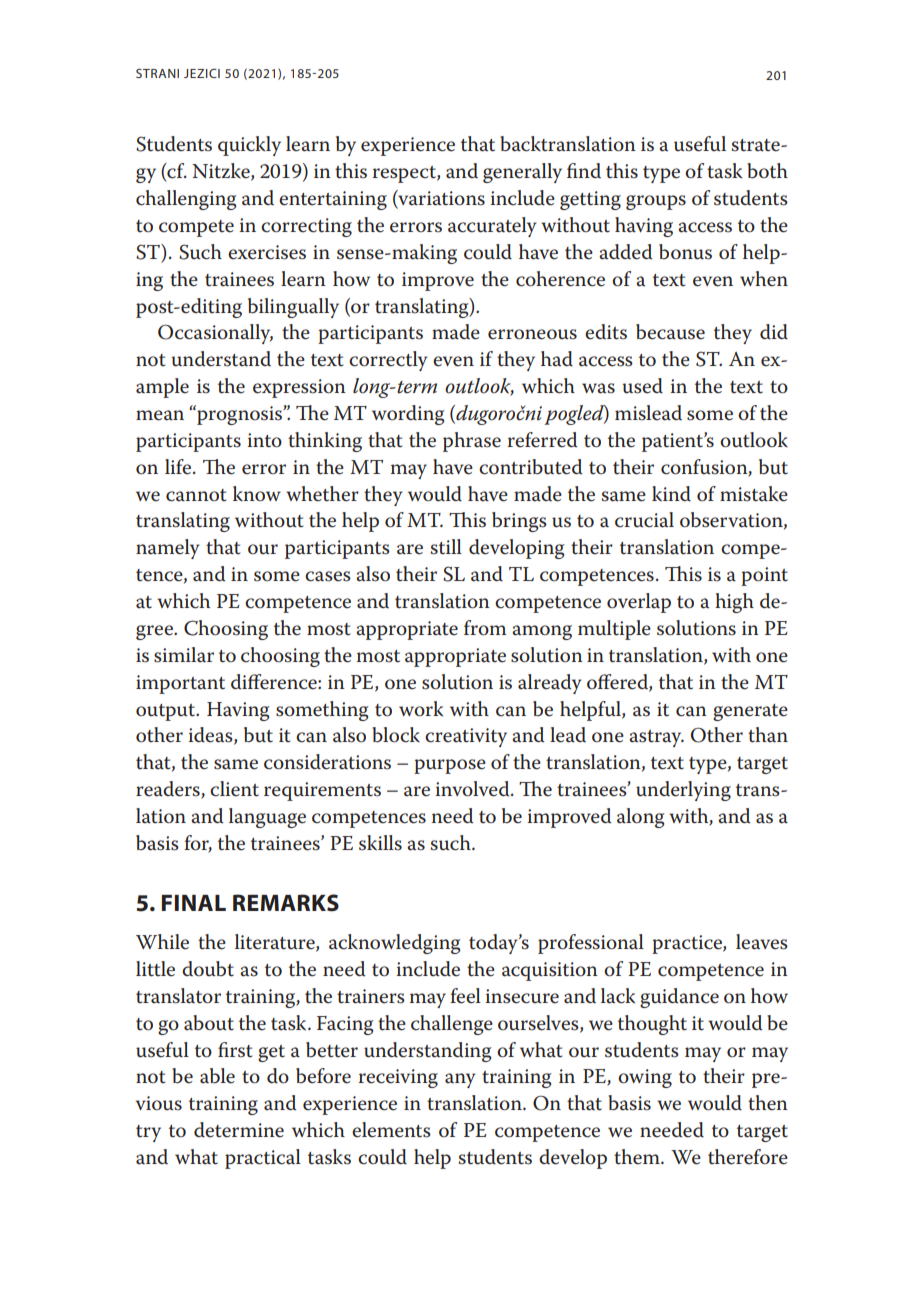 The height and width of the screenshot is (1305, 924). I want to click on involved, so click(473, 789).
